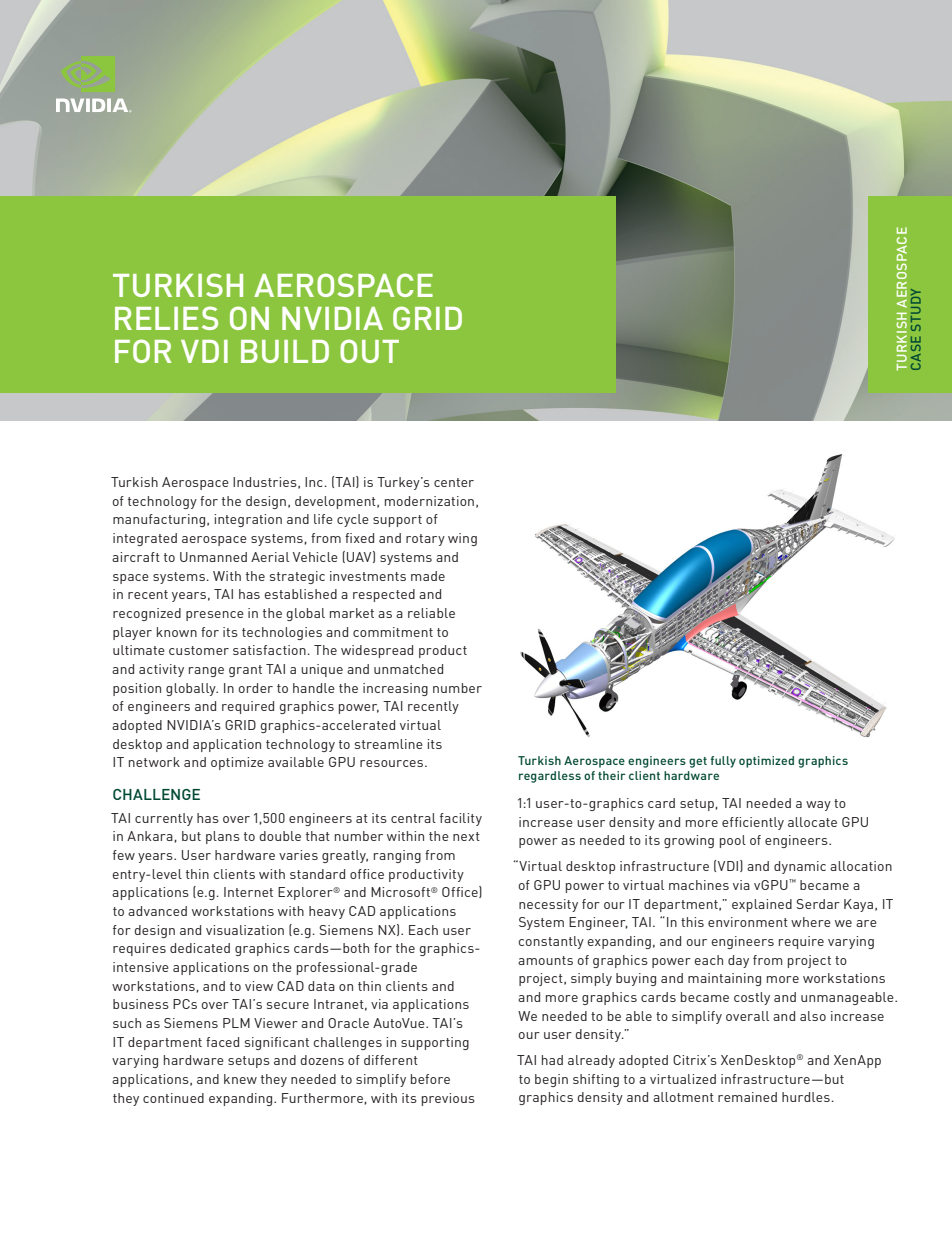  What do you see at coordinates (454, 482) in the page?
I see `center` at bounding box center [454, 482].
